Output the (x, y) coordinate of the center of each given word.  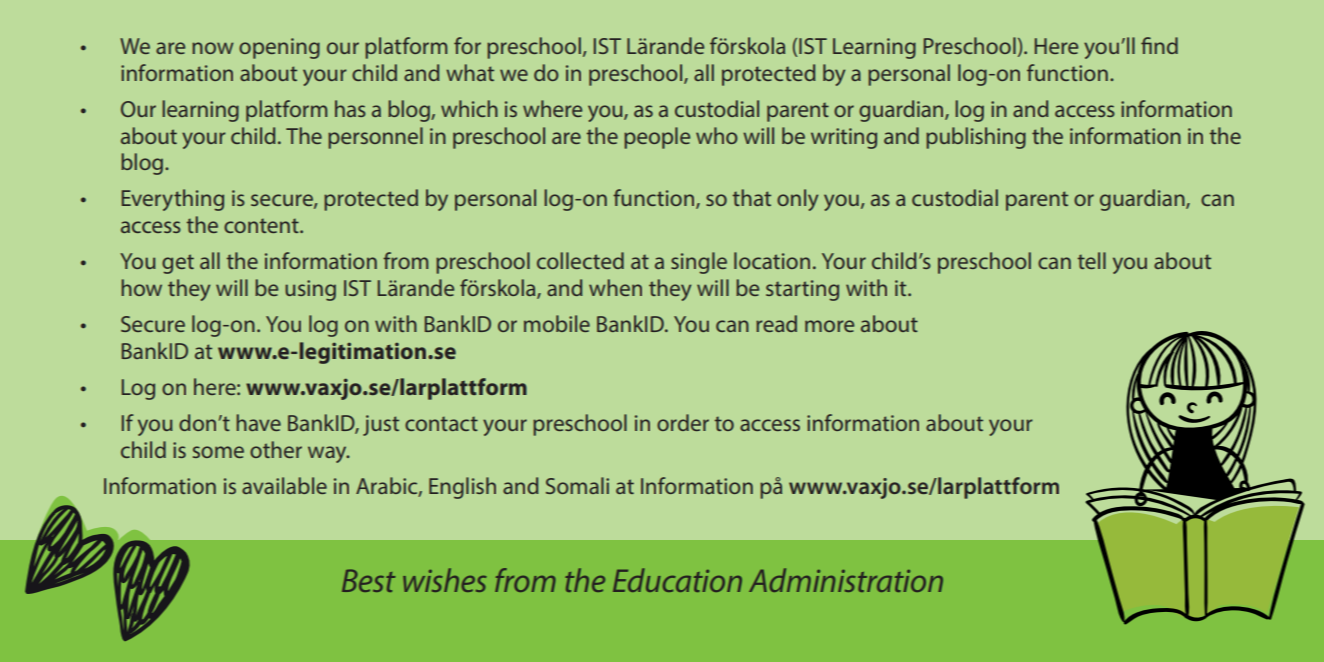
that (752, 197)
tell (1092, 260)
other (276, 449)
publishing (976, 138)
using (310, 290)
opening (279, 48)
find (1159, 45)
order (683, 422)
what (470, 72)
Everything (173, 200)
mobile (557, 323)
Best (369, 580)
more (829, 326)
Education (677, 580)
